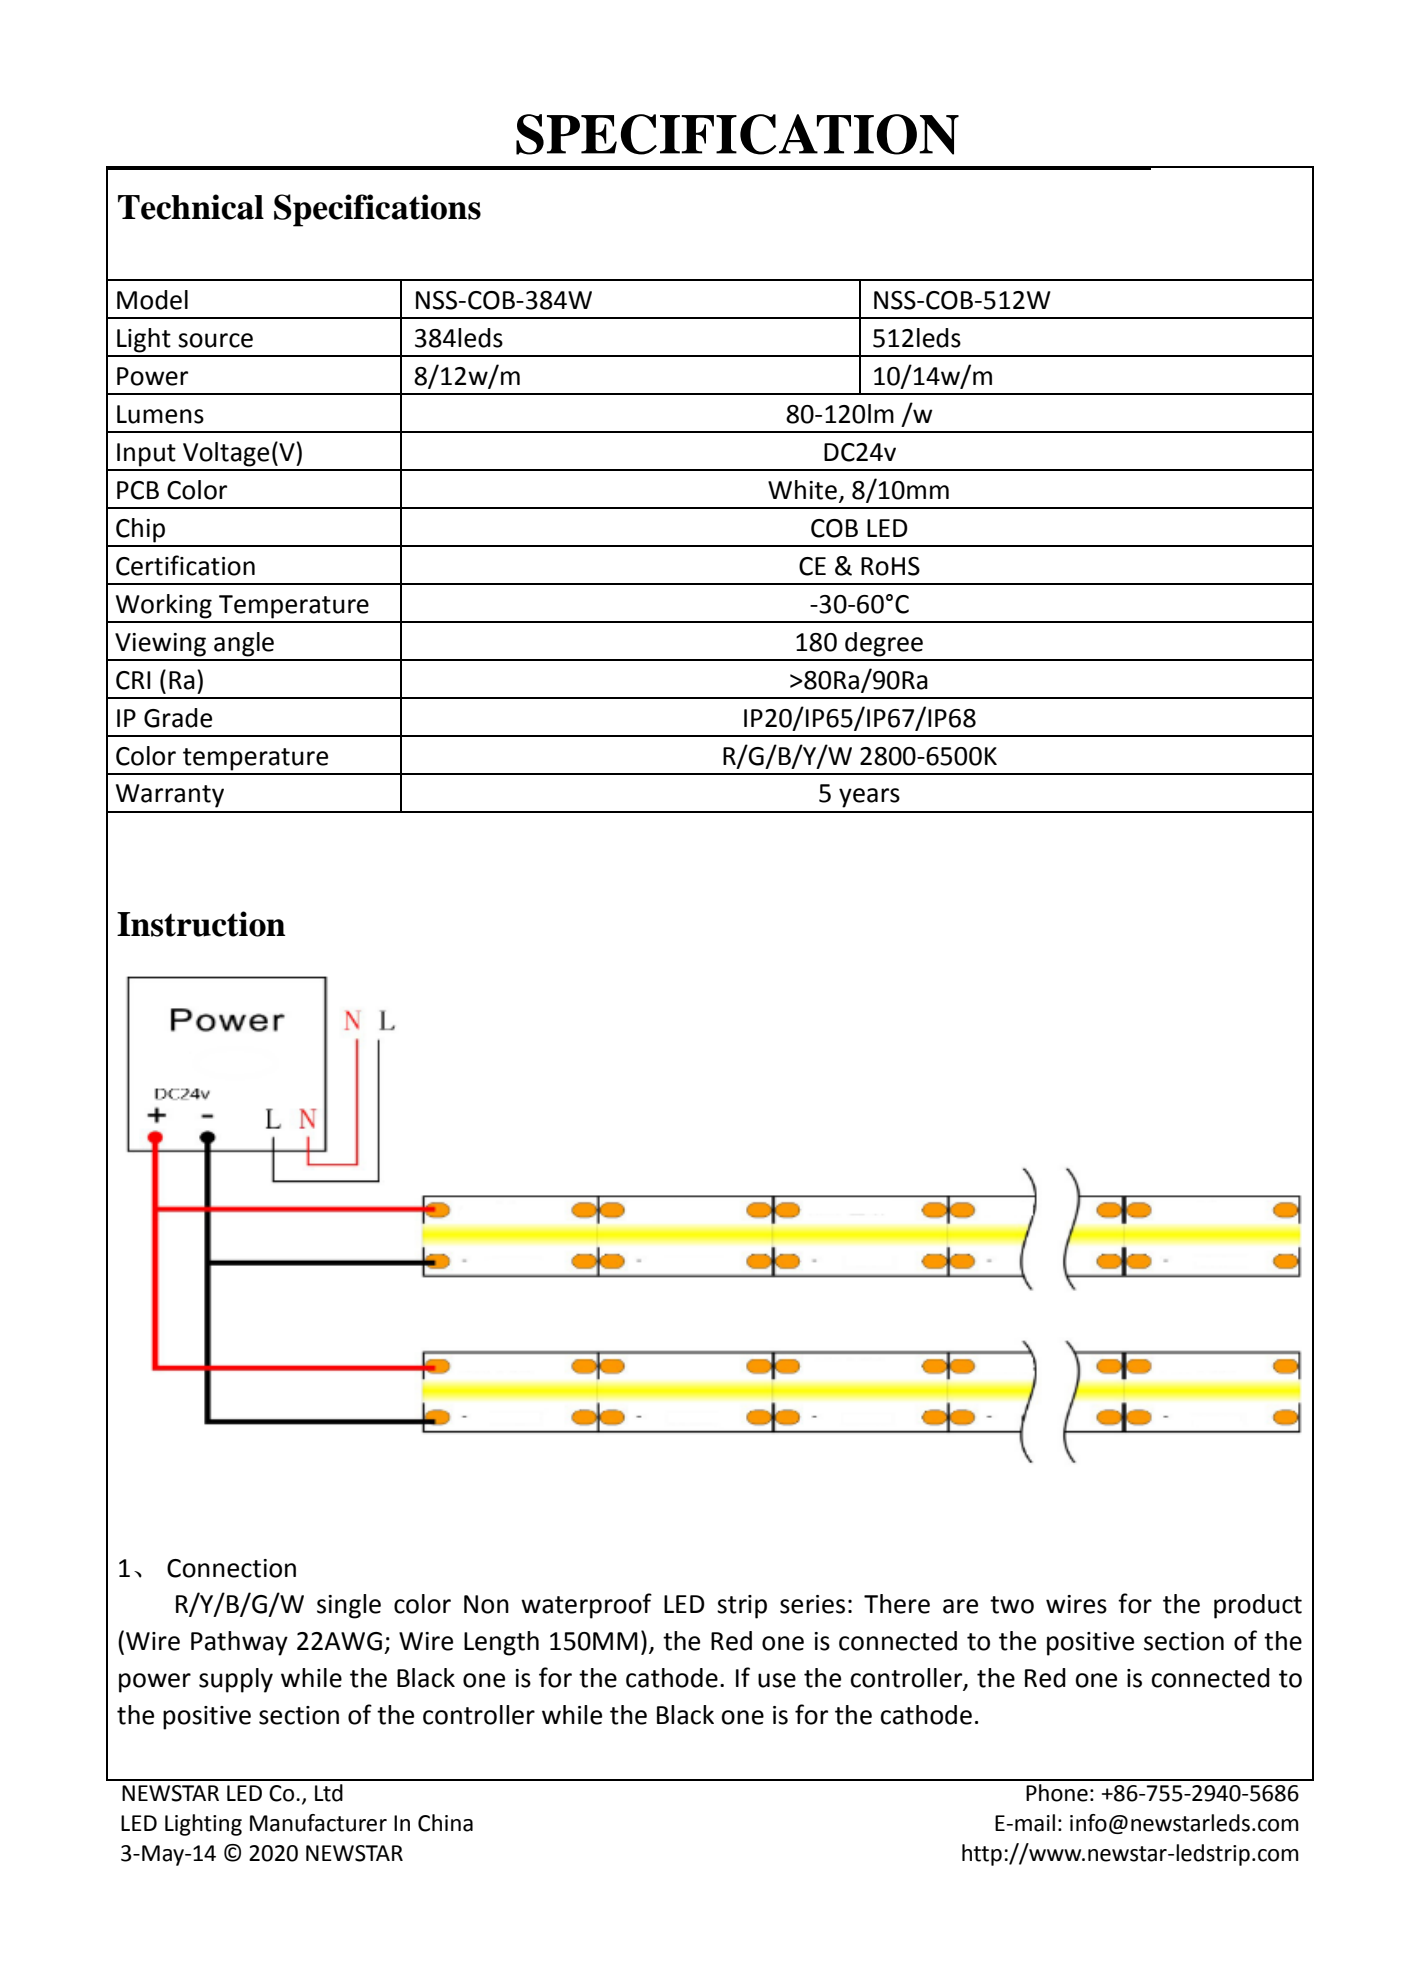  I want to click on degree, so click(884, 644).
